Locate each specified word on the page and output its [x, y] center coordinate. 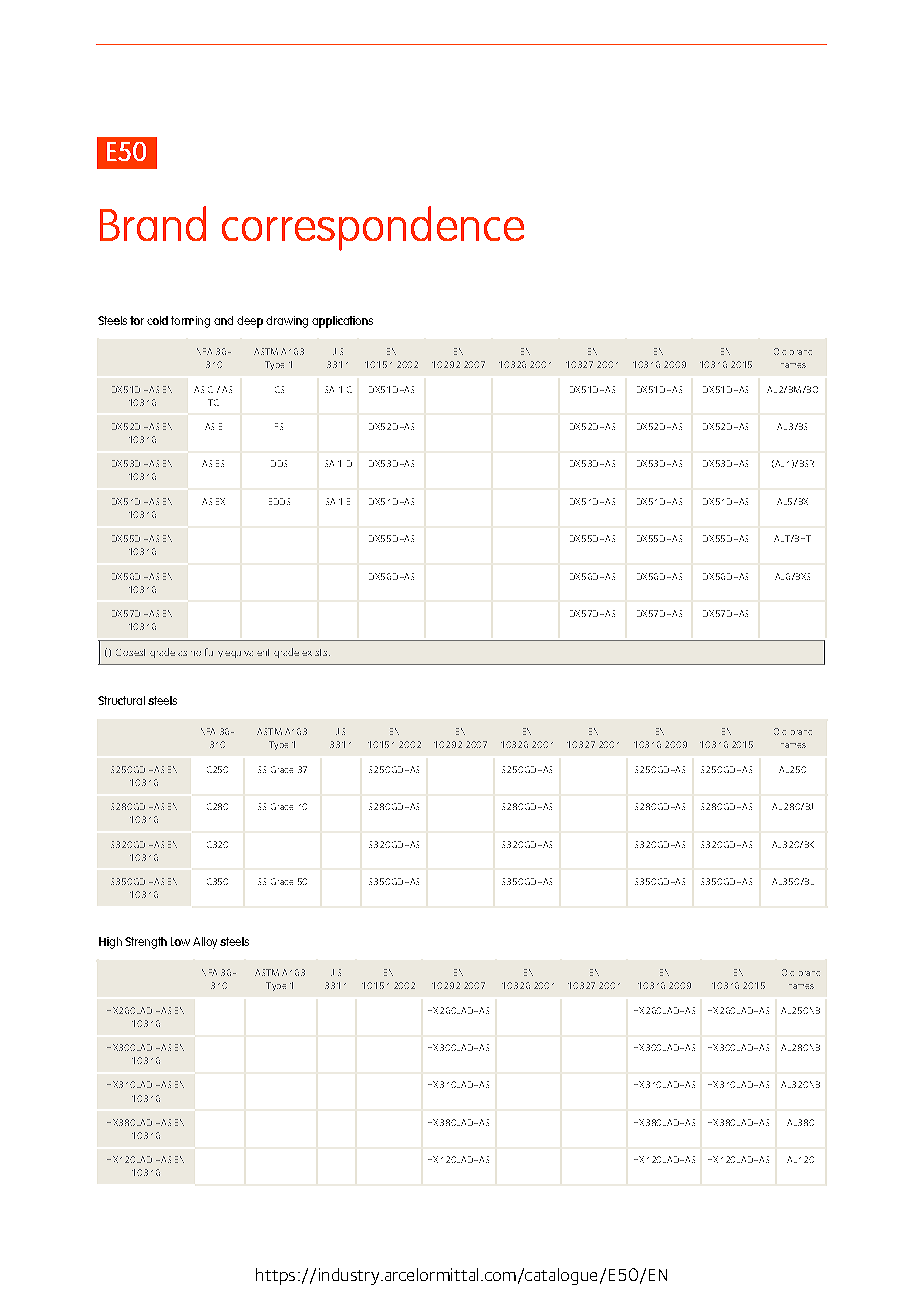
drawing [287, 322]
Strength [146, 943]
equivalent [247, 653]
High [110, 943]
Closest [130, 652]
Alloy [205, 943]
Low [180, 941]
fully [214, 652]
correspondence [373, 228]
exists [316, 652]
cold [157, 320]
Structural [121, 700]
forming [190, 322]
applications [342, 322]
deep [250, 322]
